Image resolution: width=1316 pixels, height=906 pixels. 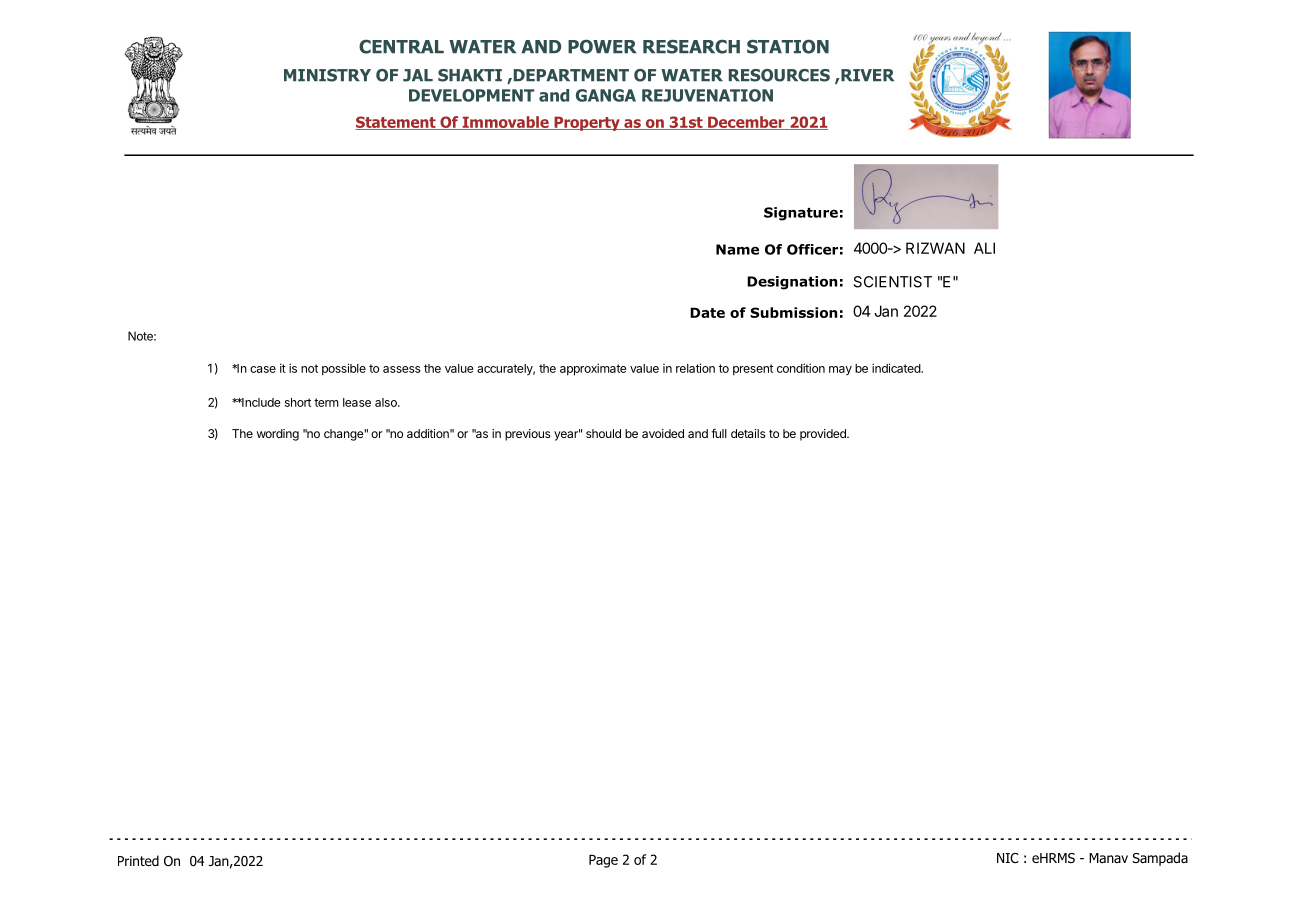 What do you see at coordinates (1008, 858) in the image?
I see `NIC` at bounding box center [1008, 858].
